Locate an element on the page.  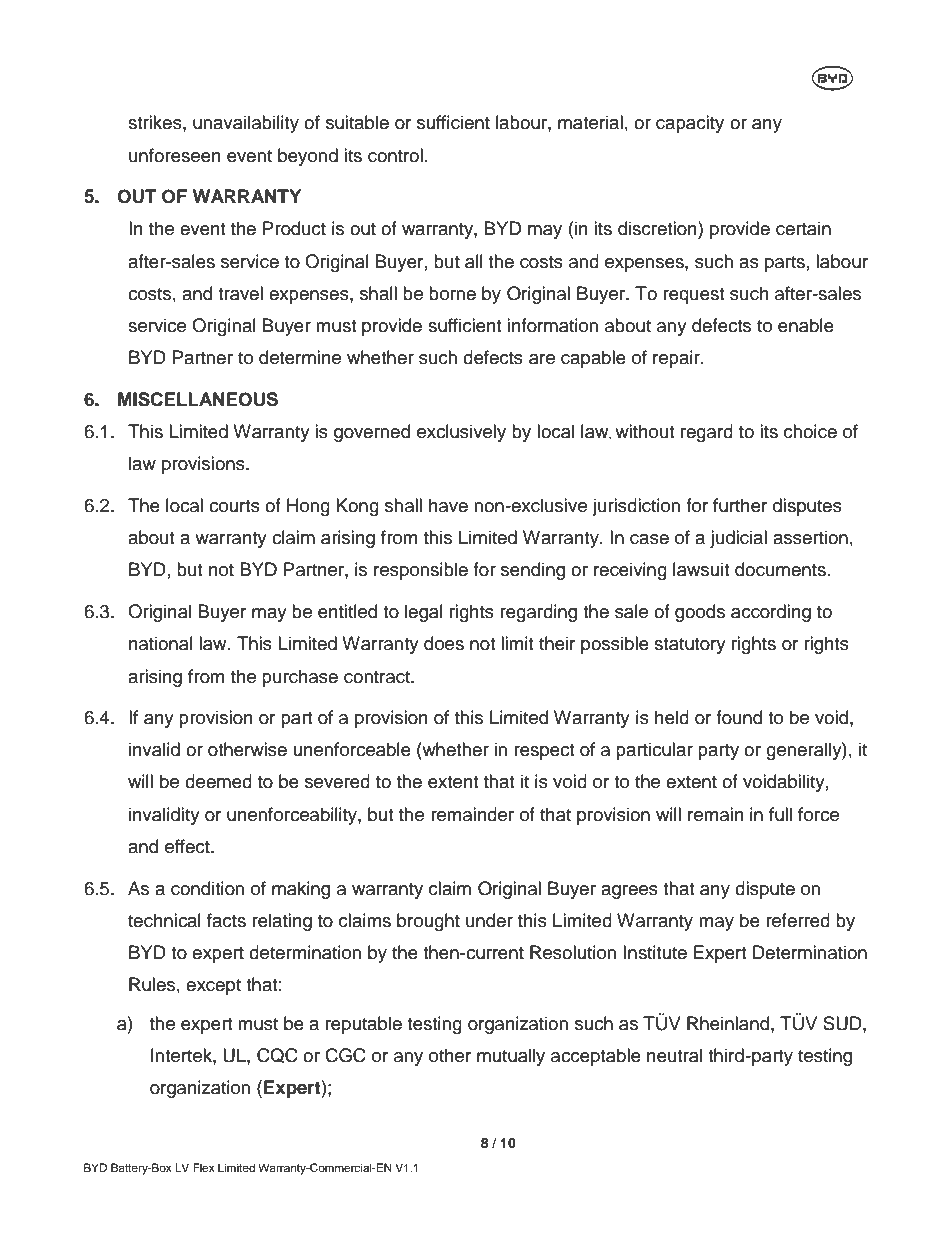
under is located at coordinates (489, 920).
